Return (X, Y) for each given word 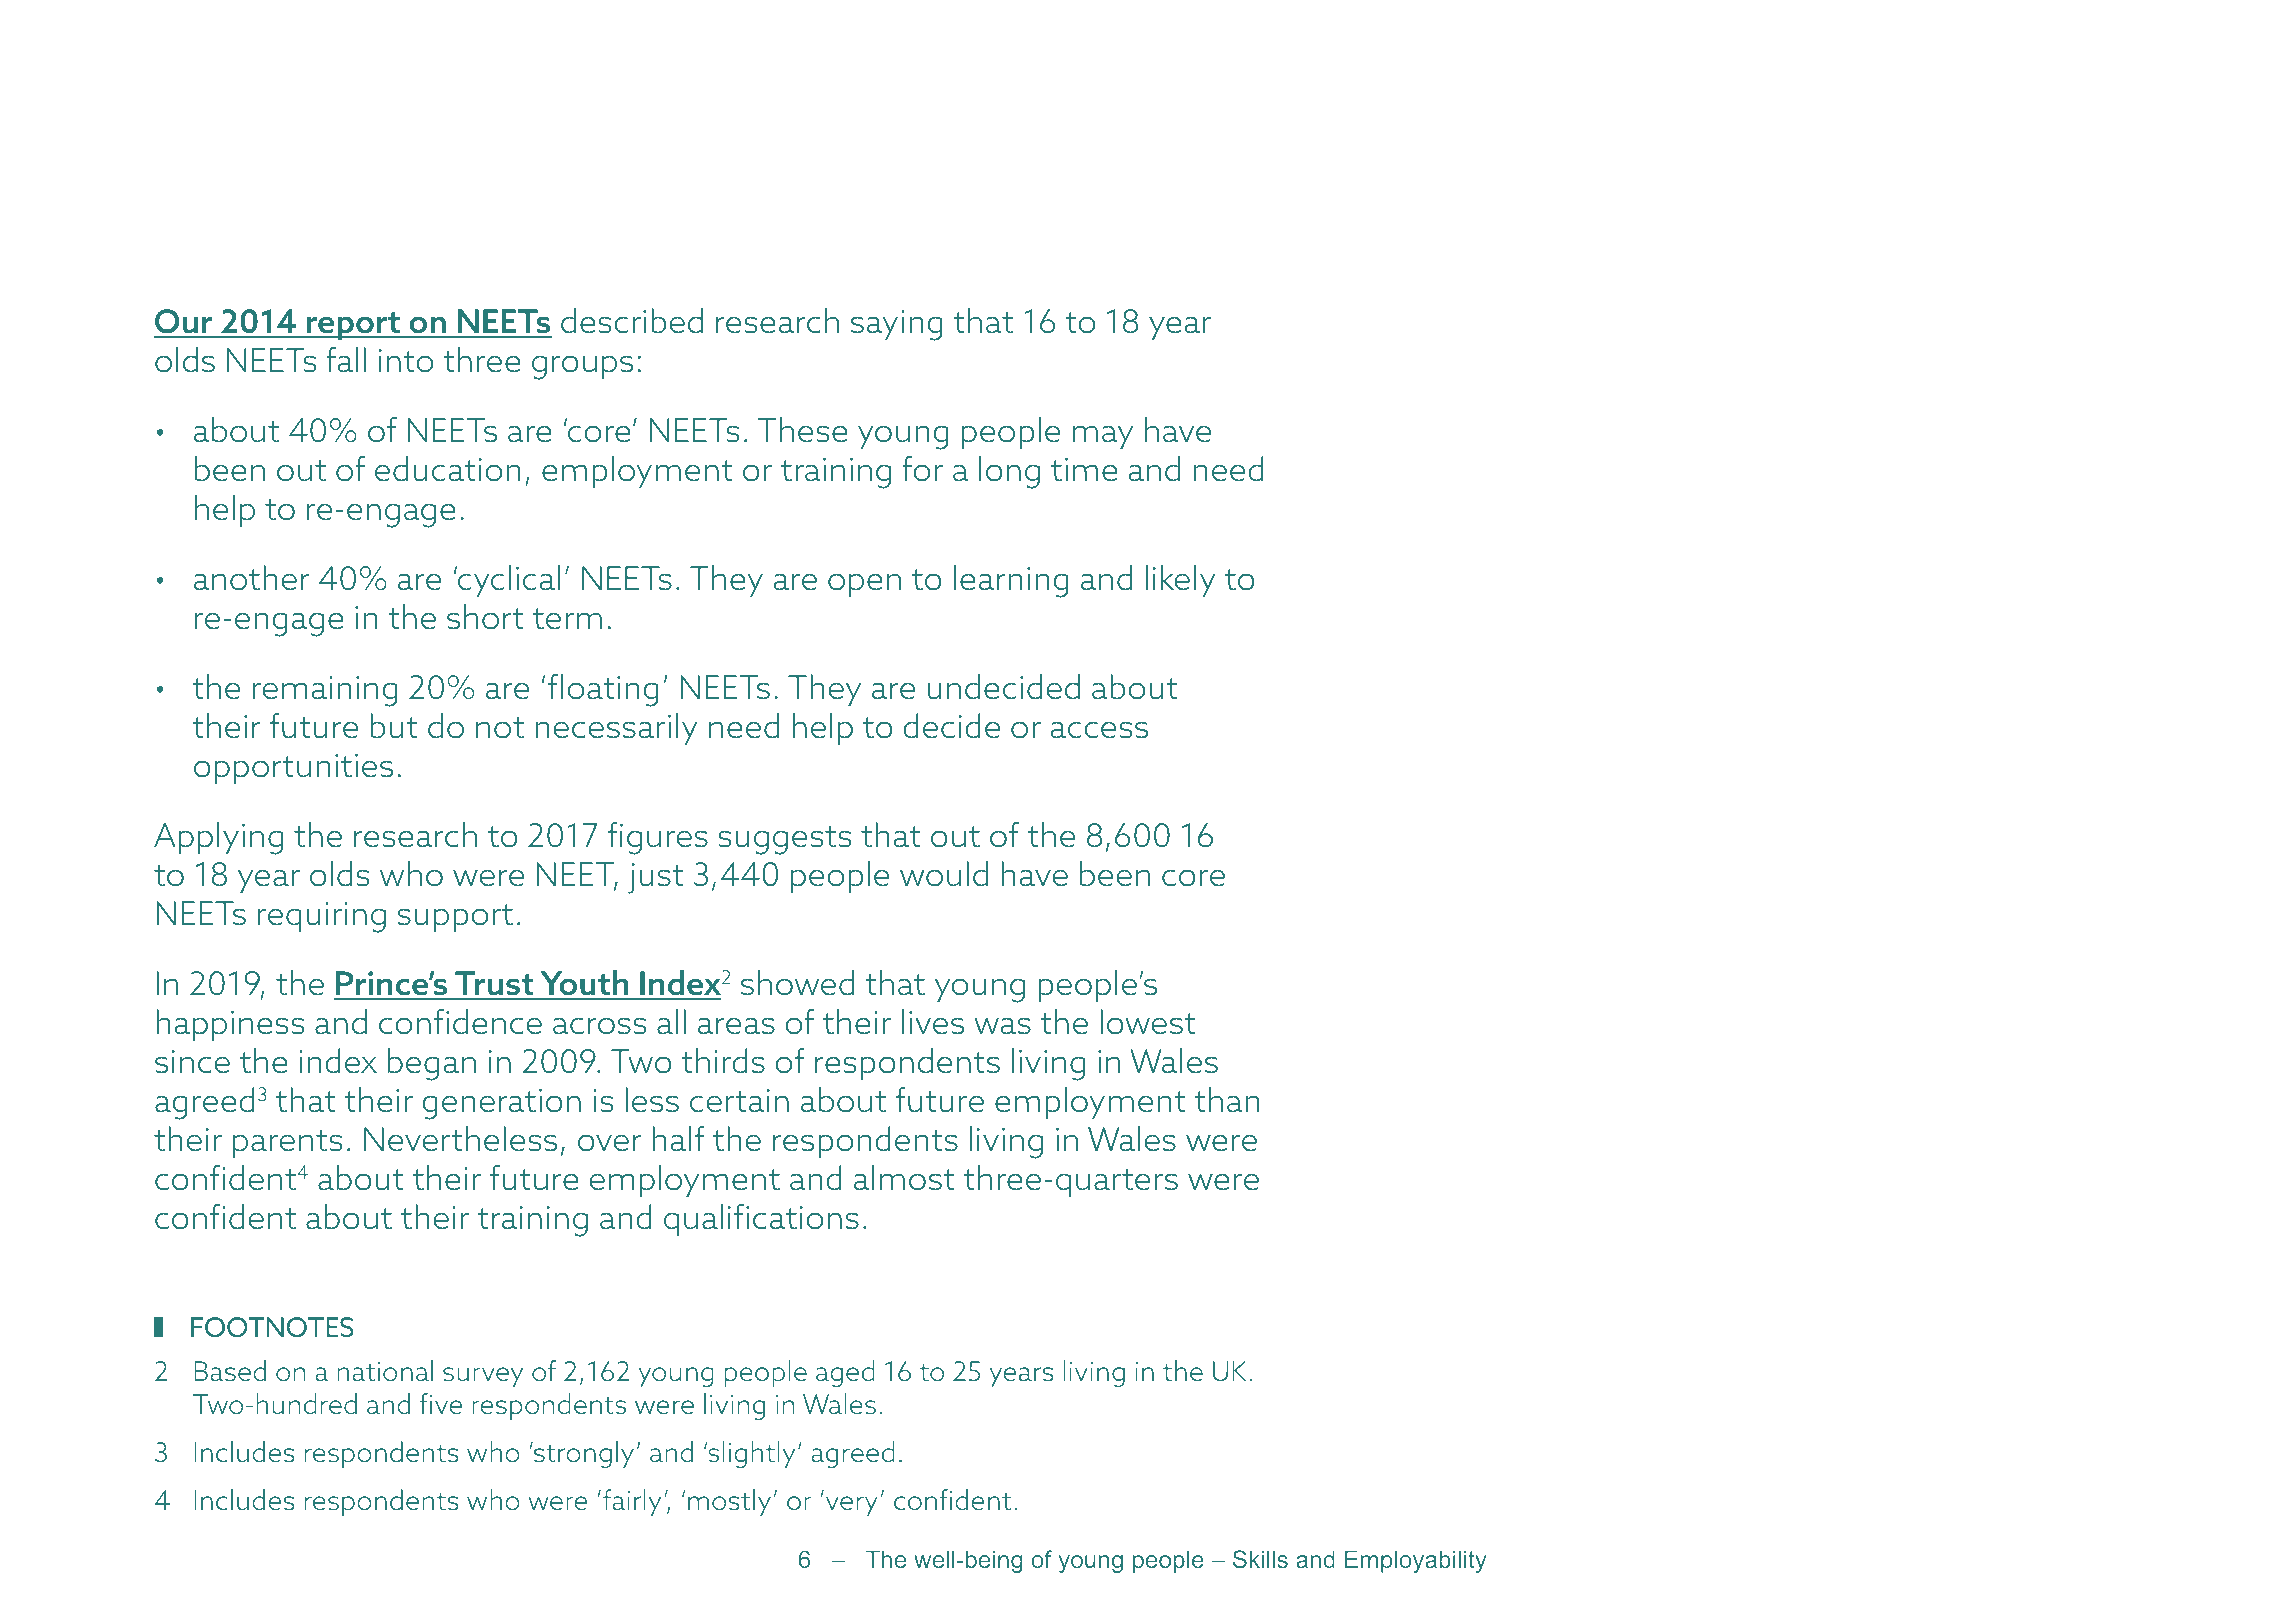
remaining (325, 691)
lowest (1148, 1022)
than (1227, 1100)
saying (897, 325)
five (440, 1403)
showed (797, 983)
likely (1181, 581)
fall (346, 360)
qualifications (761, 1220)
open (864, 585)
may (1103, 437)
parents (288, 1144)
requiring (322, 917)
